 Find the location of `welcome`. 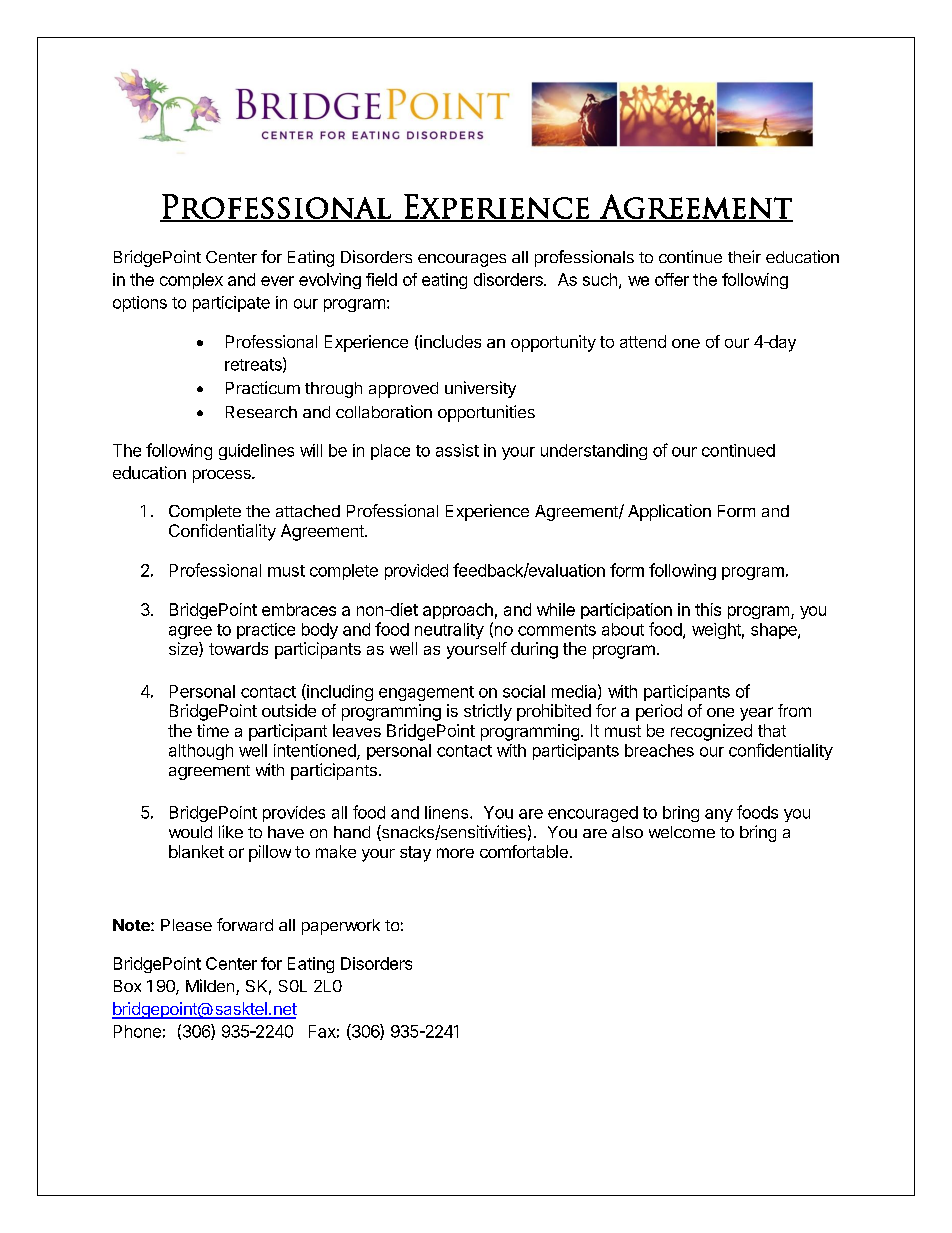

welcome is located at coordinates (682, 832).
